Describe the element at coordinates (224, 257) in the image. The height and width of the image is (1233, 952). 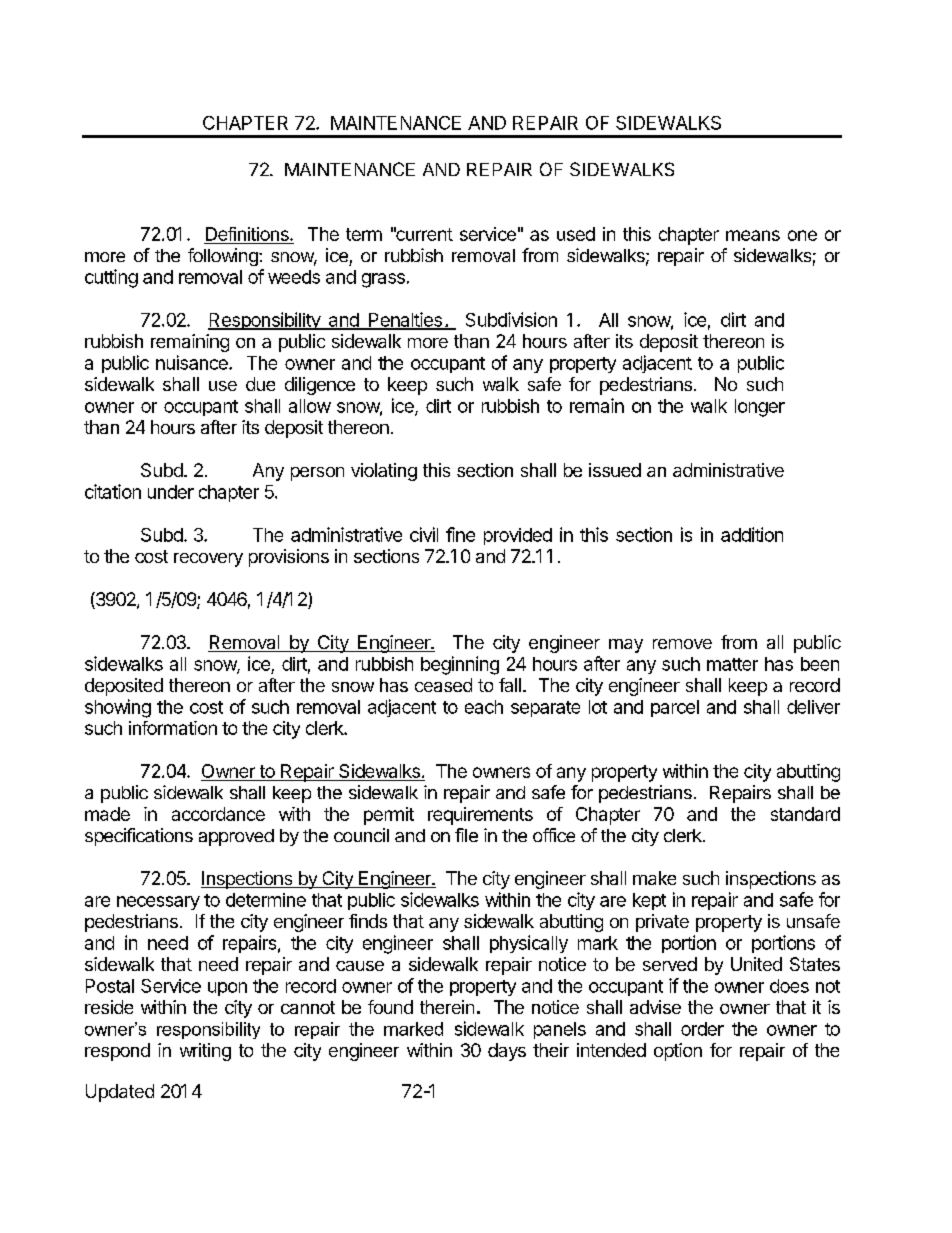
I see `following` at that location.
